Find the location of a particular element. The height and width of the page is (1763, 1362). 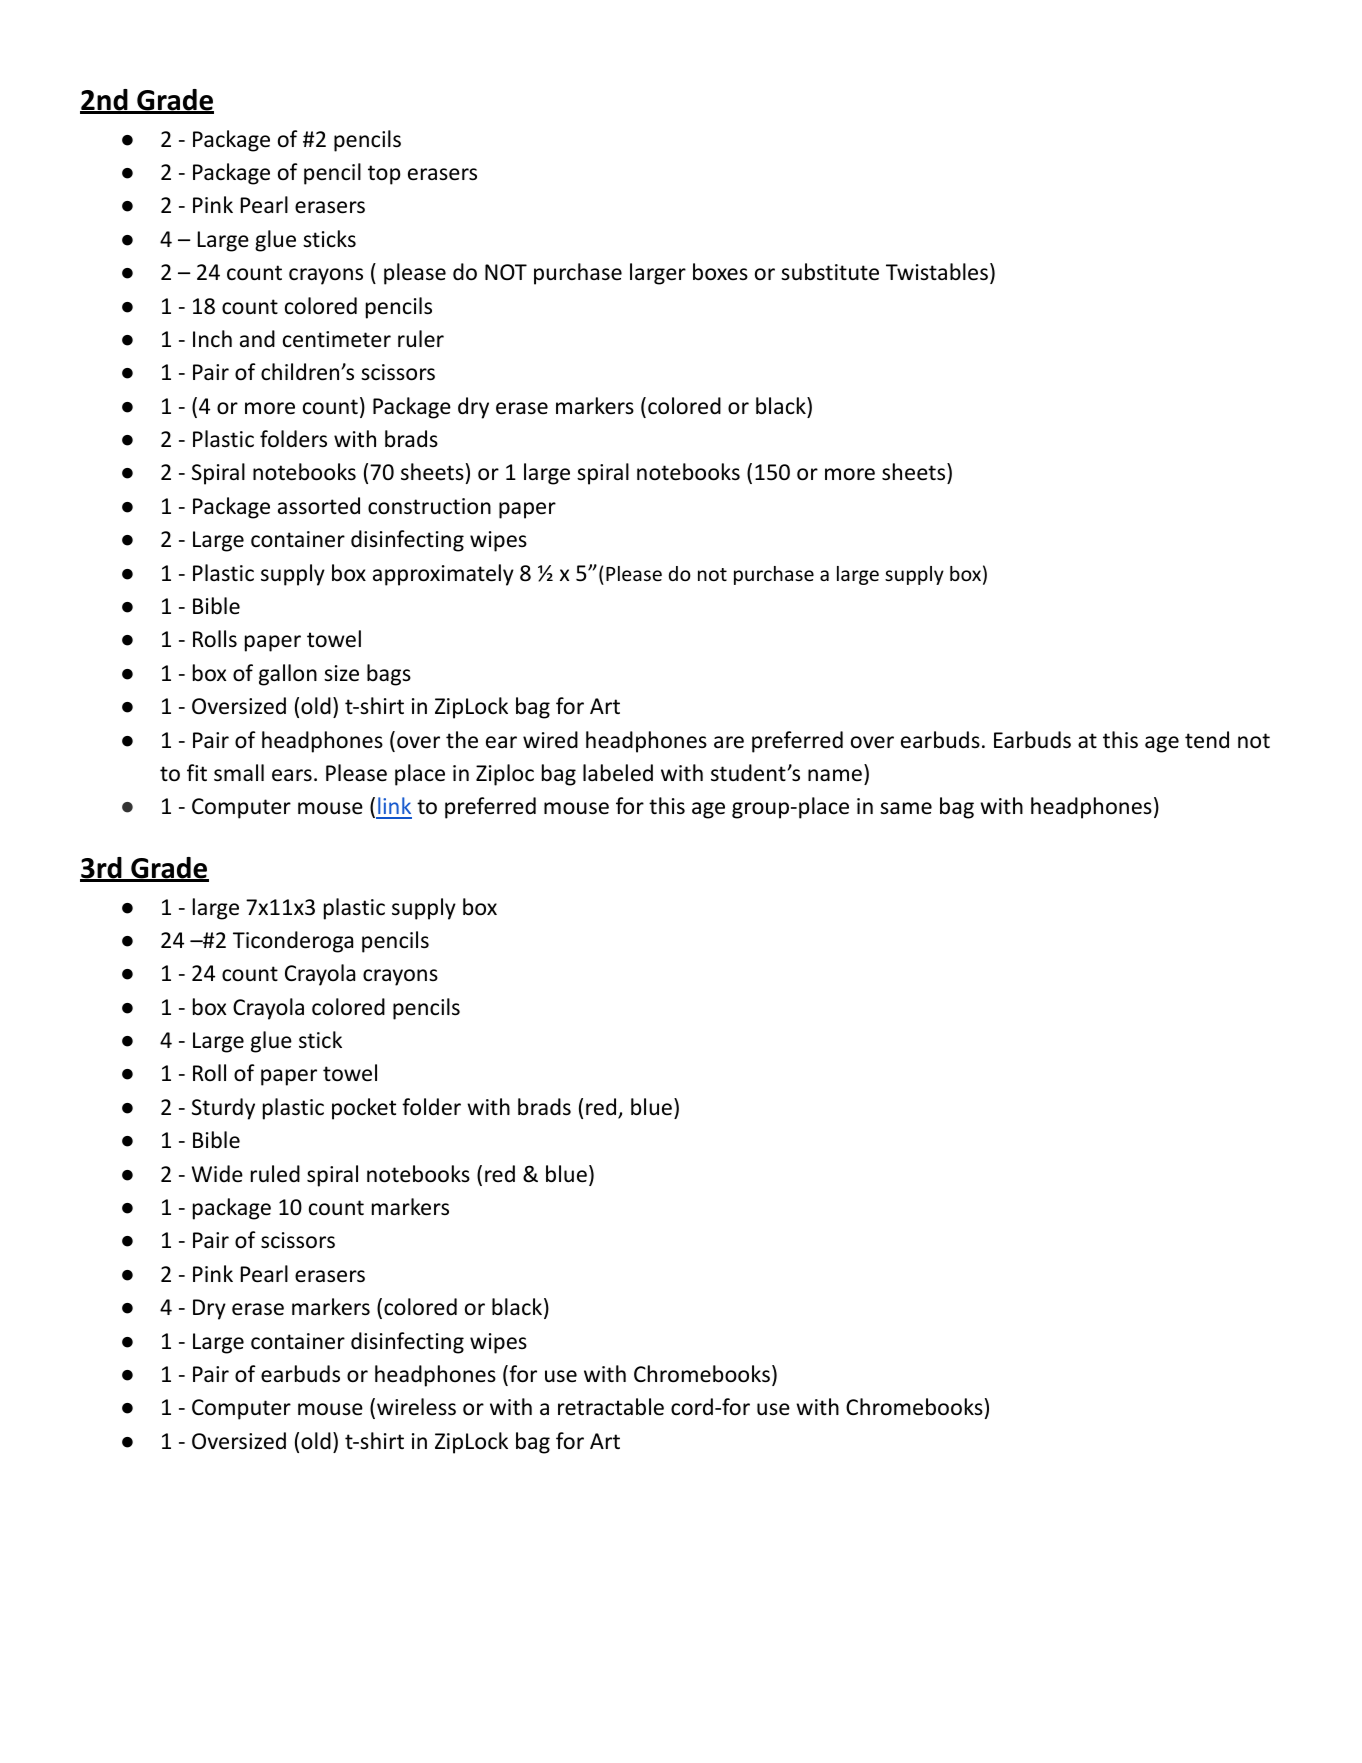

tend is located at coordinates (1207, 740).
